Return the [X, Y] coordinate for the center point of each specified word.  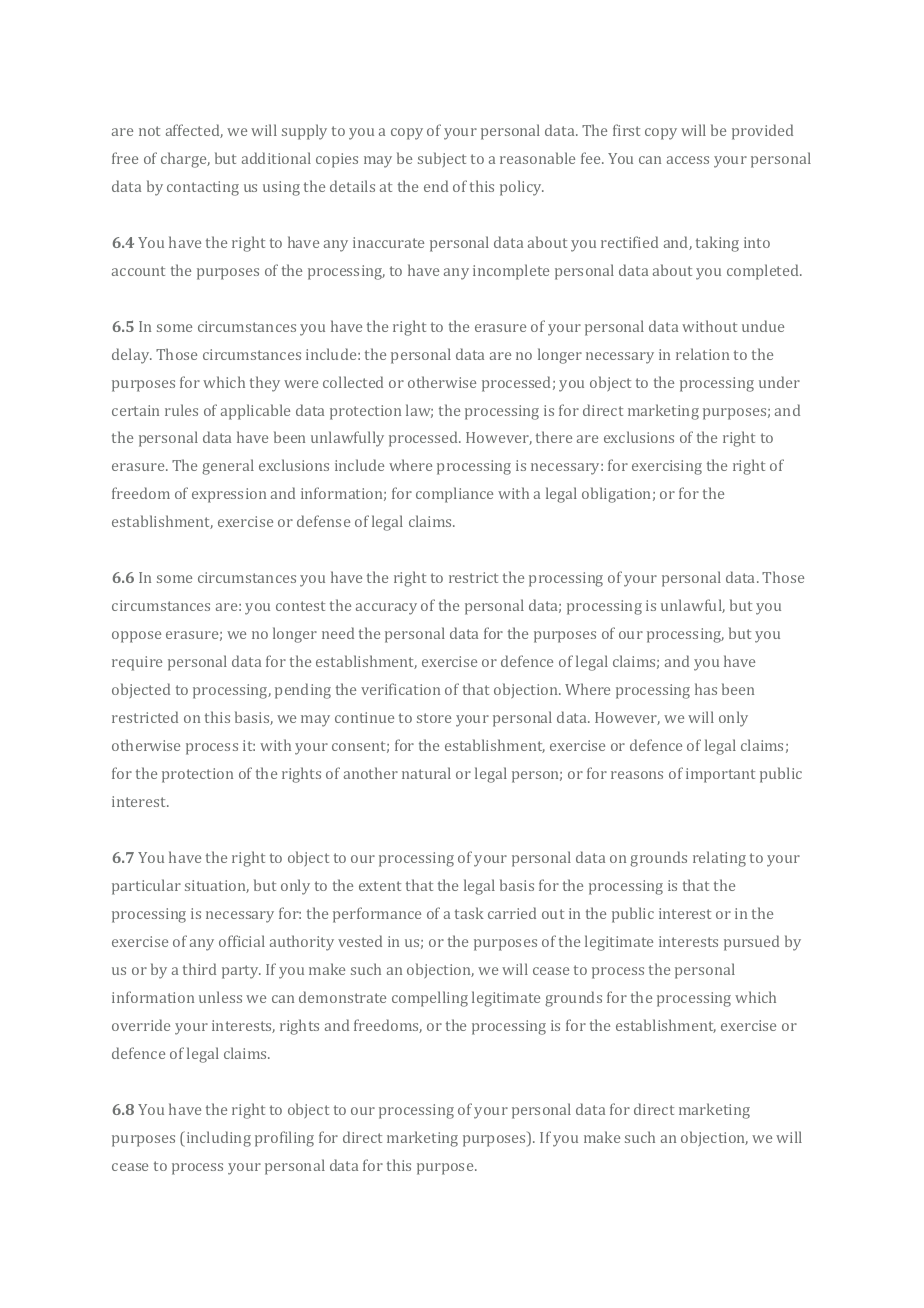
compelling [430, 999]
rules [181, 410]
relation [702, 354]
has [706, 689]
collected [353, 382]
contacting [203, 188]
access [688, 160]
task [469, 913]
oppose [136, 637]
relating [719, 859]
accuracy [386, 609]
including [217, 1139]
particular [146, 887]
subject [442, 160]
